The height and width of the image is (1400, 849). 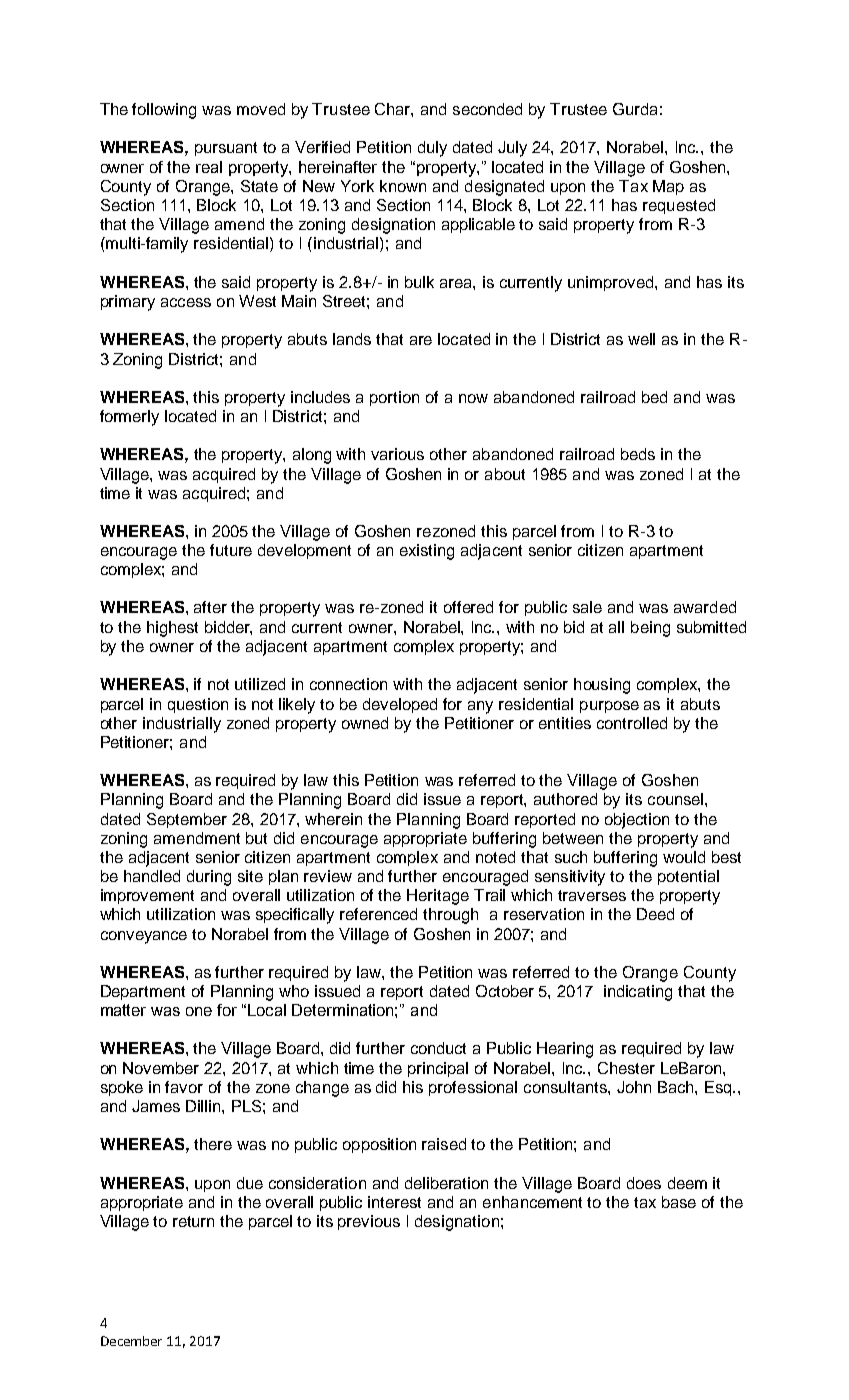 What do you see at coordinates (198, 705) in the image?
I see `question` at bounding box center [198, 705].
